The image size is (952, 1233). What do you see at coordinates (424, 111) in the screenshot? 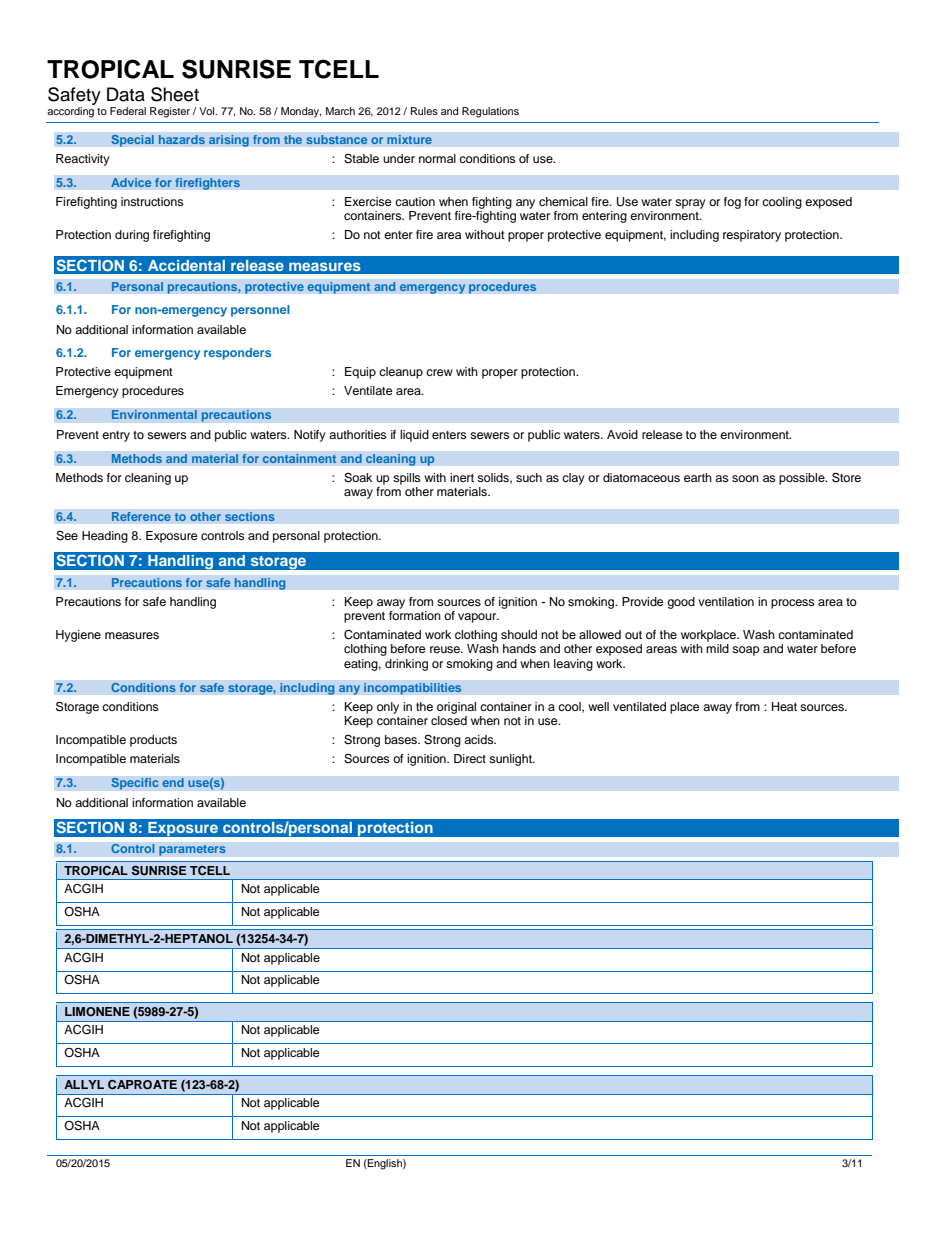
I see `Rules` at bounding box center [424, 111].
